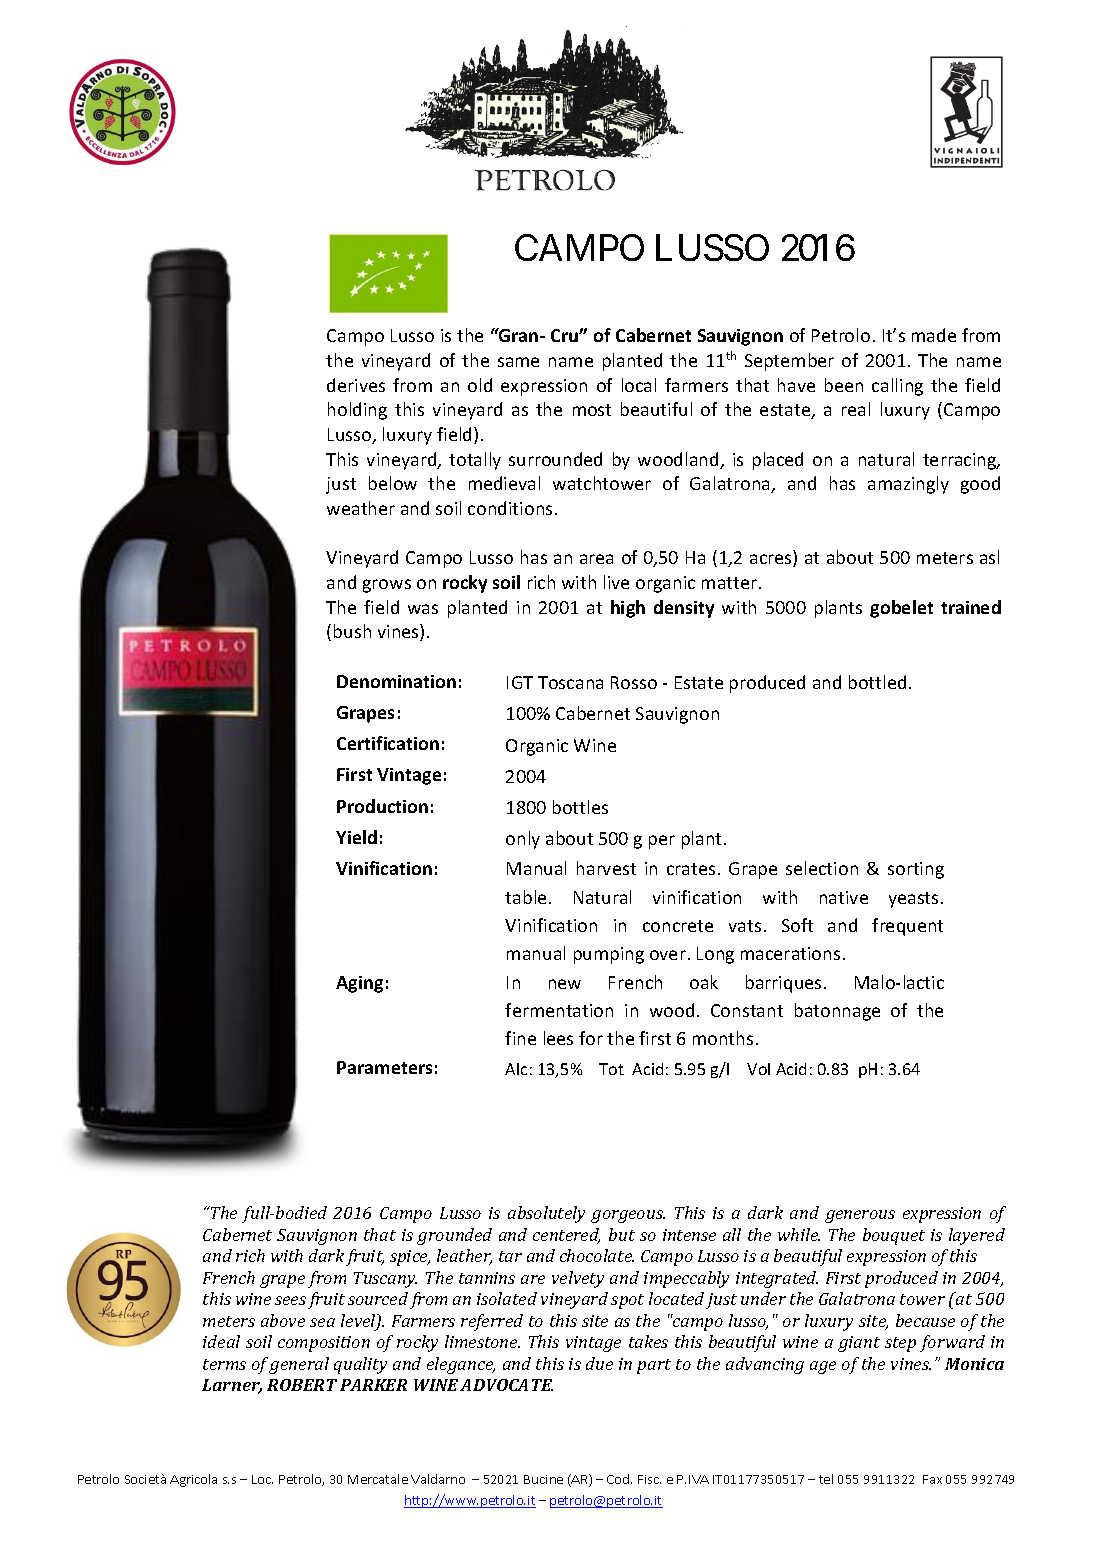  Describe the element at coordinates (877, 682) in the screenshot. I see `bottled` at that location.
